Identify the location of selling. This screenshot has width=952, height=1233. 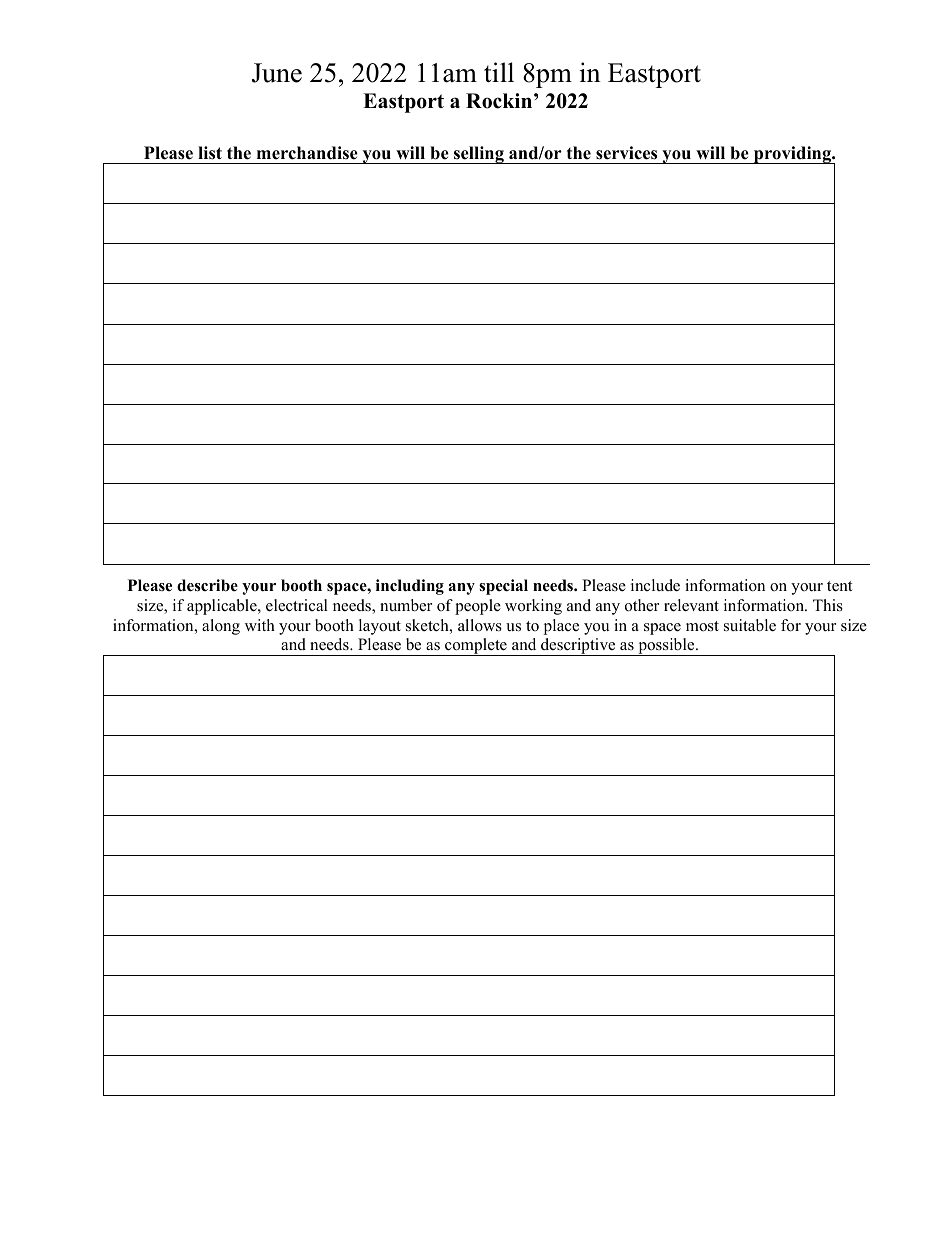
(479, 155).
